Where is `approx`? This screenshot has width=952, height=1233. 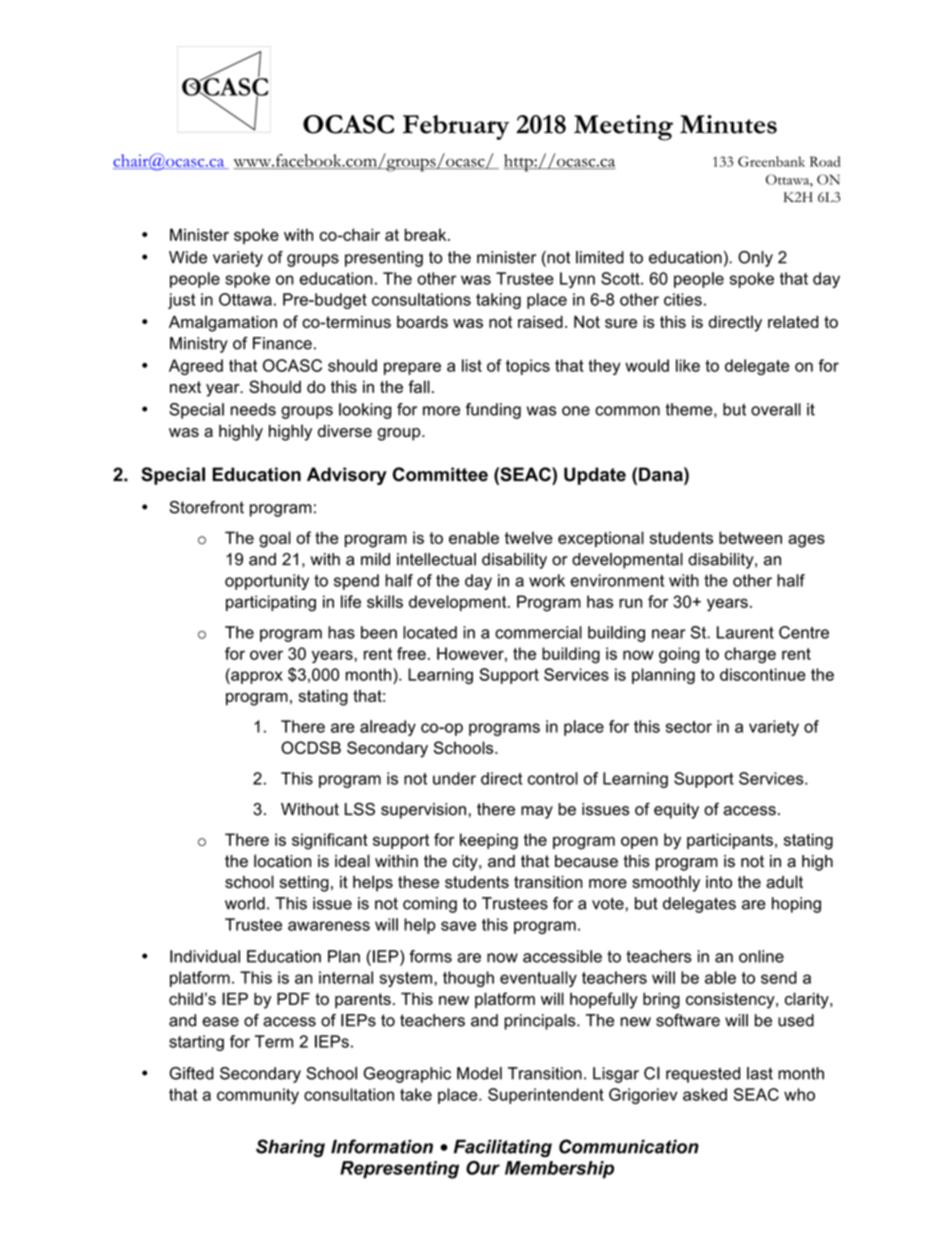
approx is located at coordinates (256, 676).
